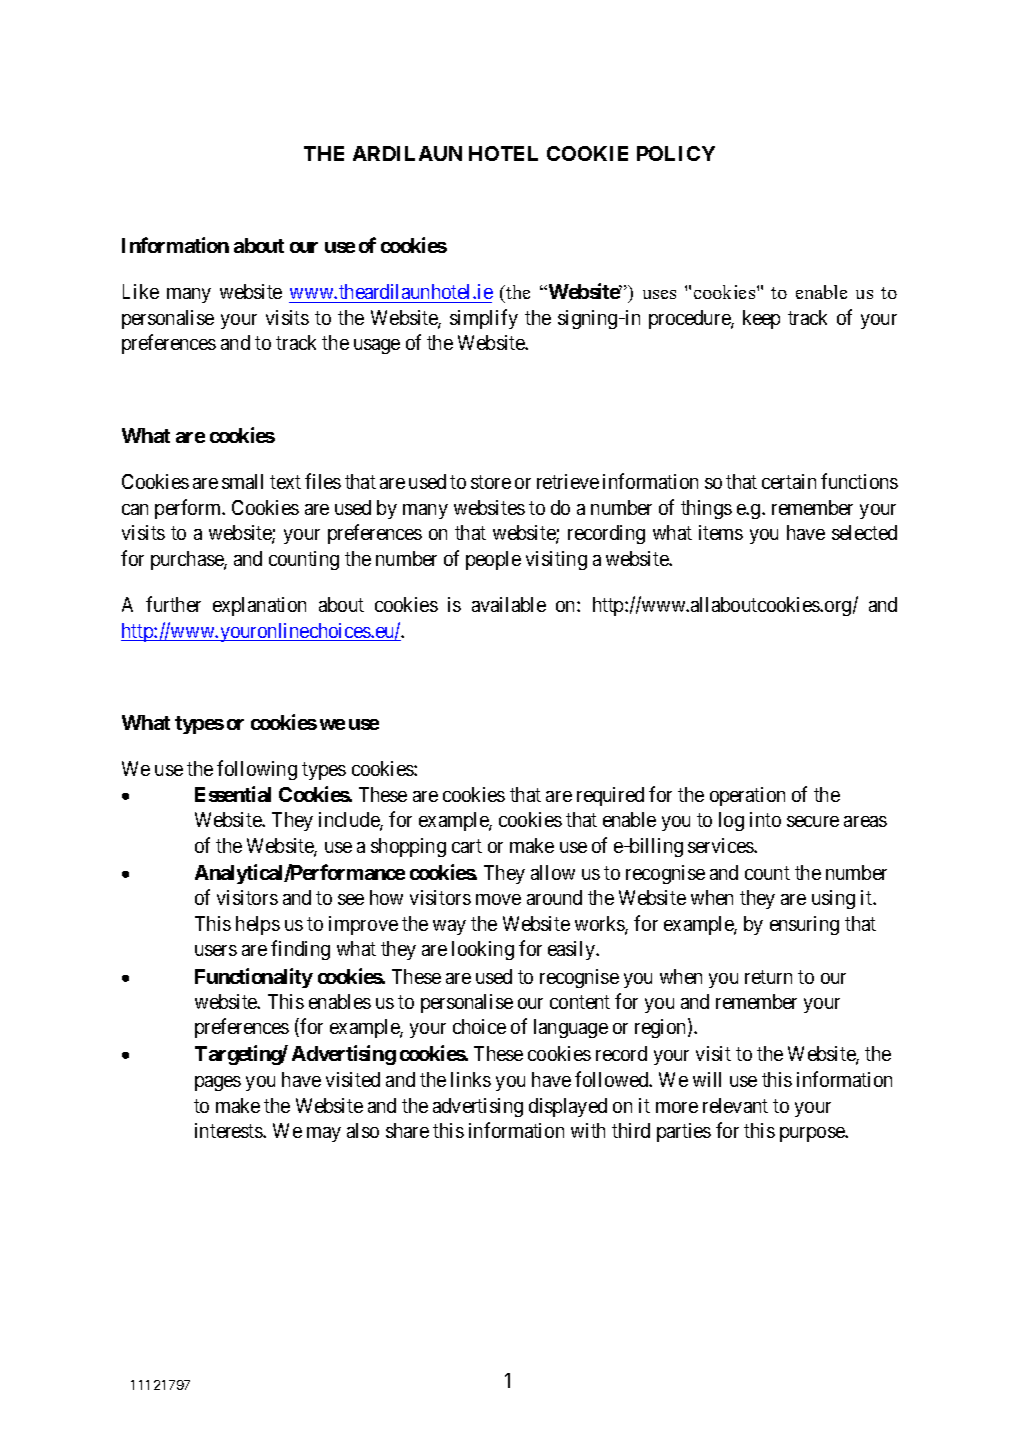 This page has width=1019, height=1441. What do you see at coordinates (509, 604) in the page?
I see `available` at bounding box center [509, 604].
